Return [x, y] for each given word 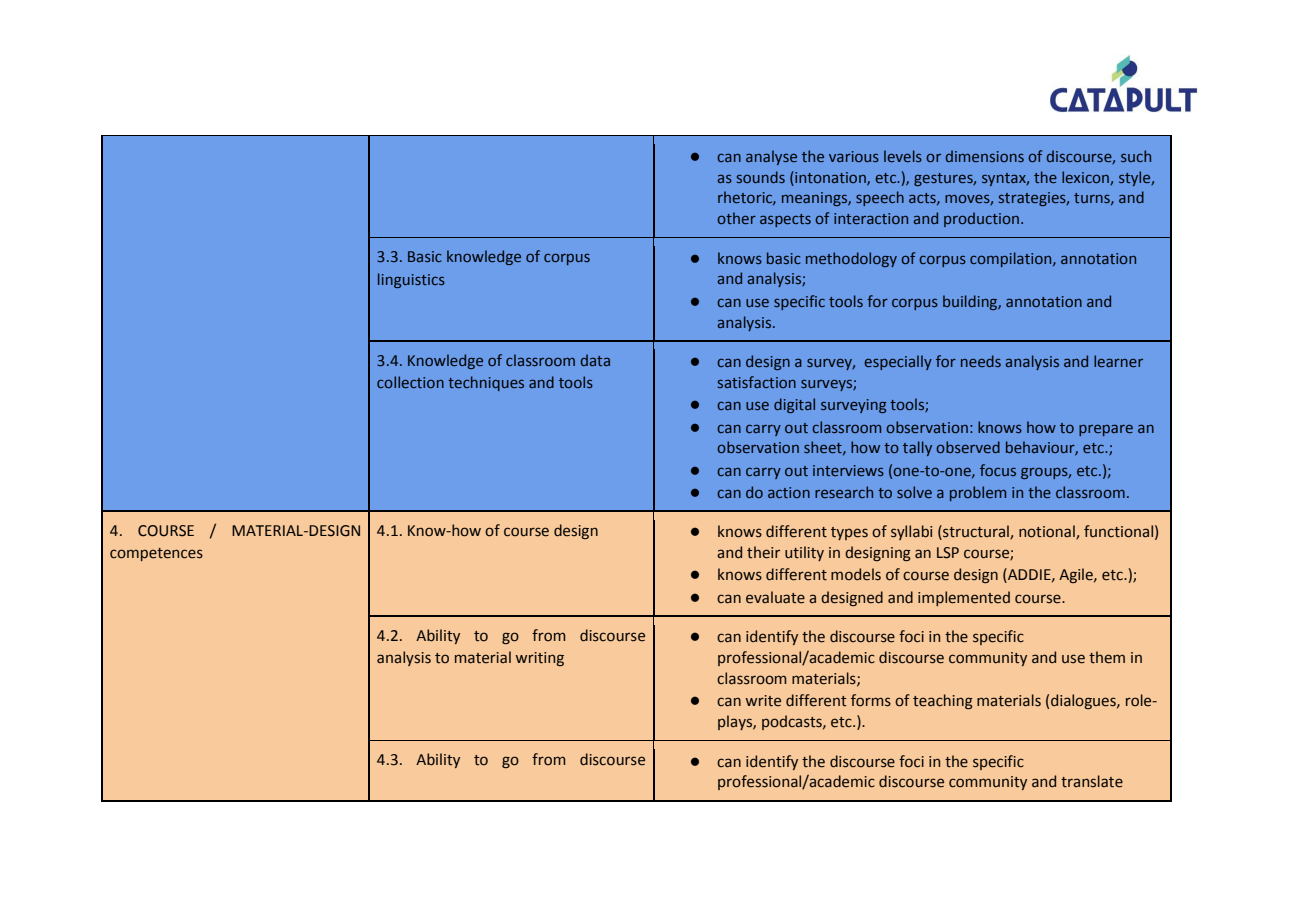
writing [539, 659]
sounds [761, 177]
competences [156, 554]
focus [998, 470]
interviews [848, 470]
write [763, 701]
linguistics [411, 280]
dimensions [985, 156]
